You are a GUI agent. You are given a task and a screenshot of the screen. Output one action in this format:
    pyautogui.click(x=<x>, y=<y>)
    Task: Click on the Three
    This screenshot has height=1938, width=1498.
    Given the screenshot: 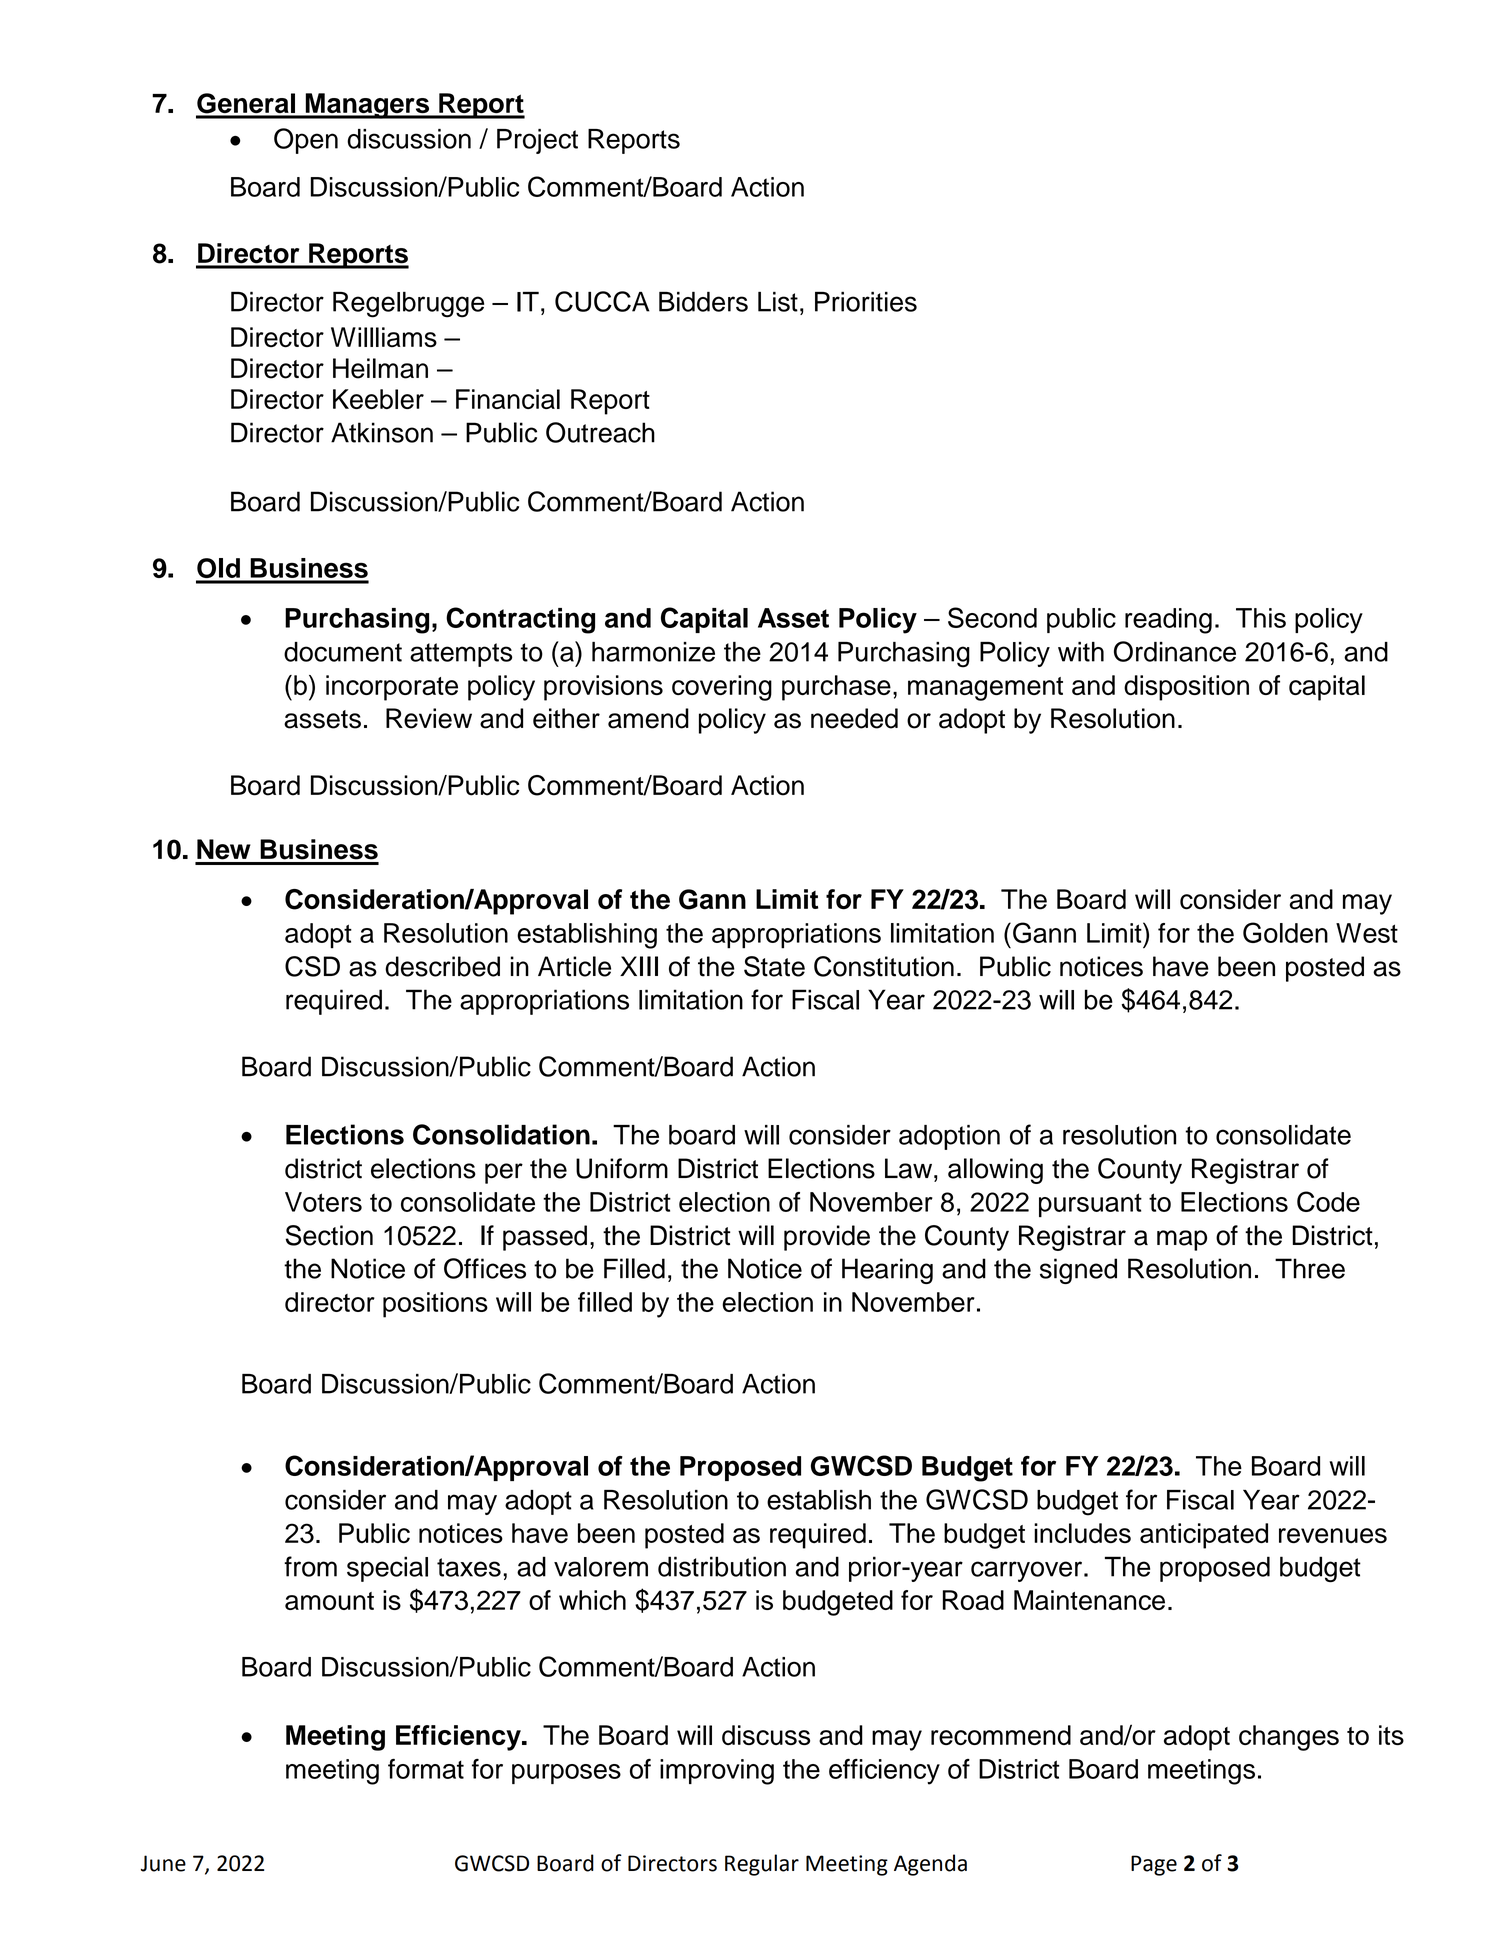 What is the action you would take?
    pyautogui.click(x=1310, y=1268)
